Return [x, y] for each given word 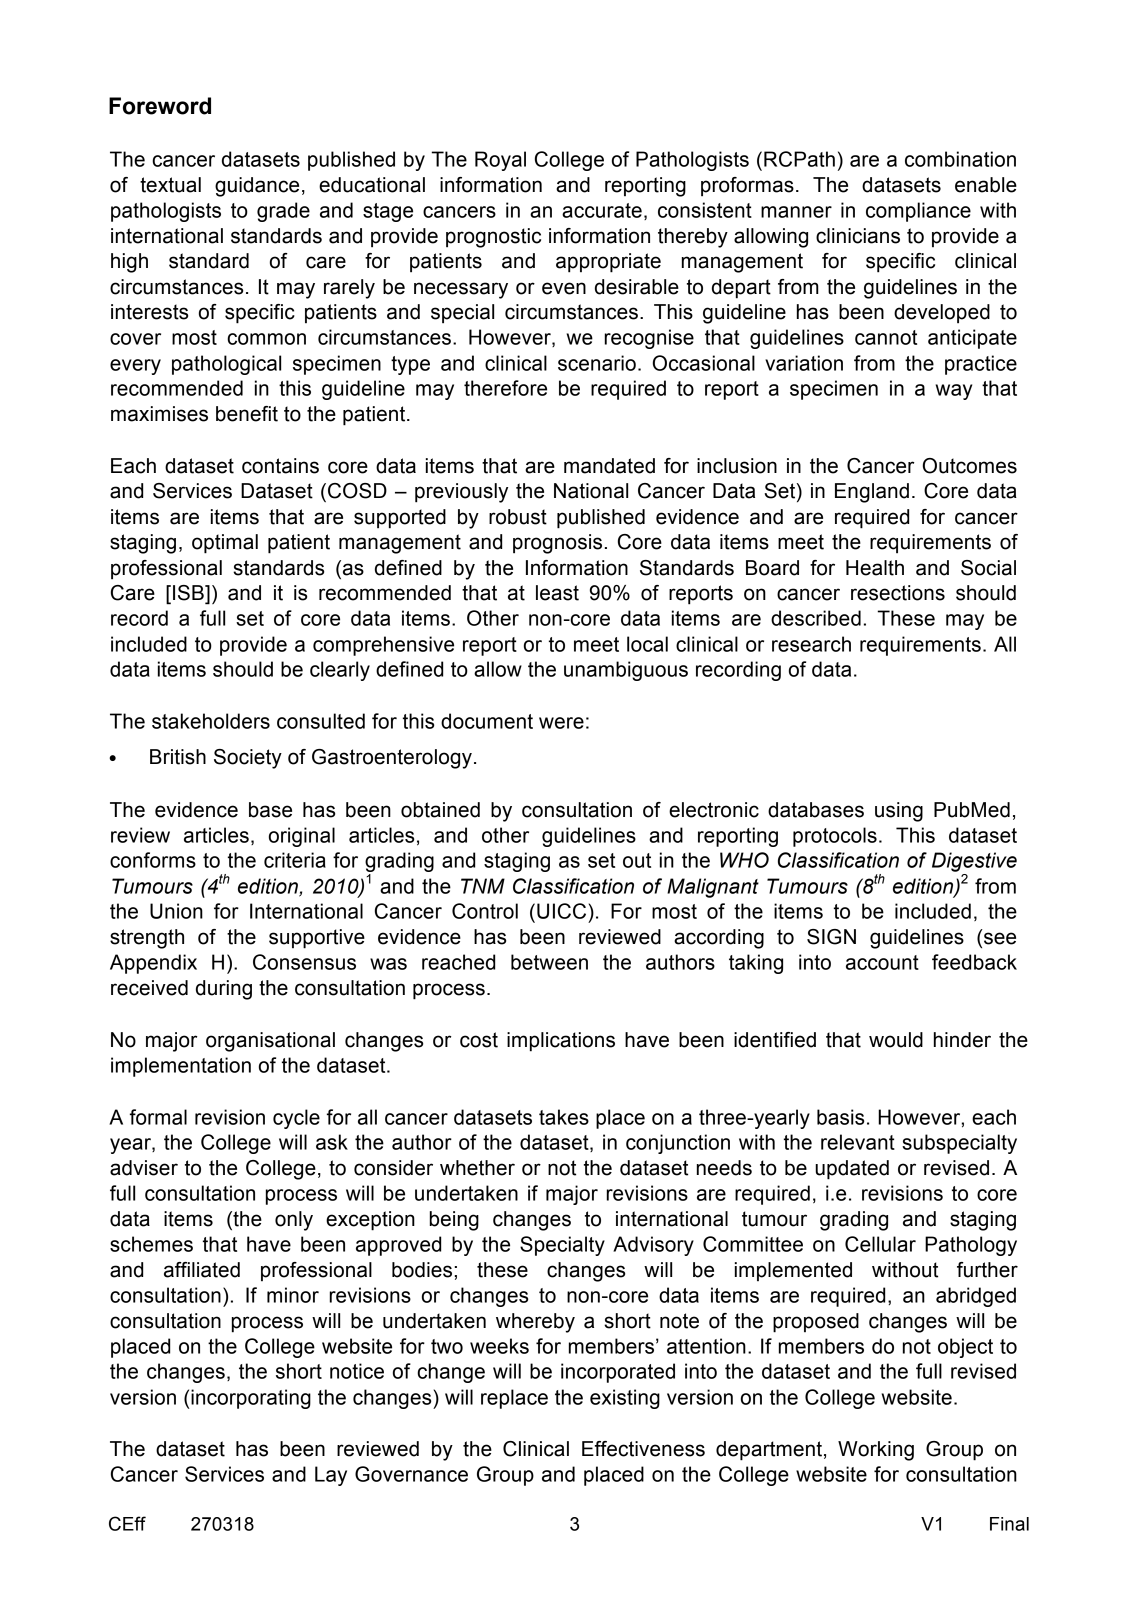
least [557, 593]
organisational [270, 1042]
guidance [257, 187]
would [896, 1040]
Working [876, 1451]
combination [960, 159]
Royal [500, 161]
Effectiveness [643, 1449]
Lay [331, 1476]
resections [898, 593]
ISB [189, 594]
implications [561, 1042]
